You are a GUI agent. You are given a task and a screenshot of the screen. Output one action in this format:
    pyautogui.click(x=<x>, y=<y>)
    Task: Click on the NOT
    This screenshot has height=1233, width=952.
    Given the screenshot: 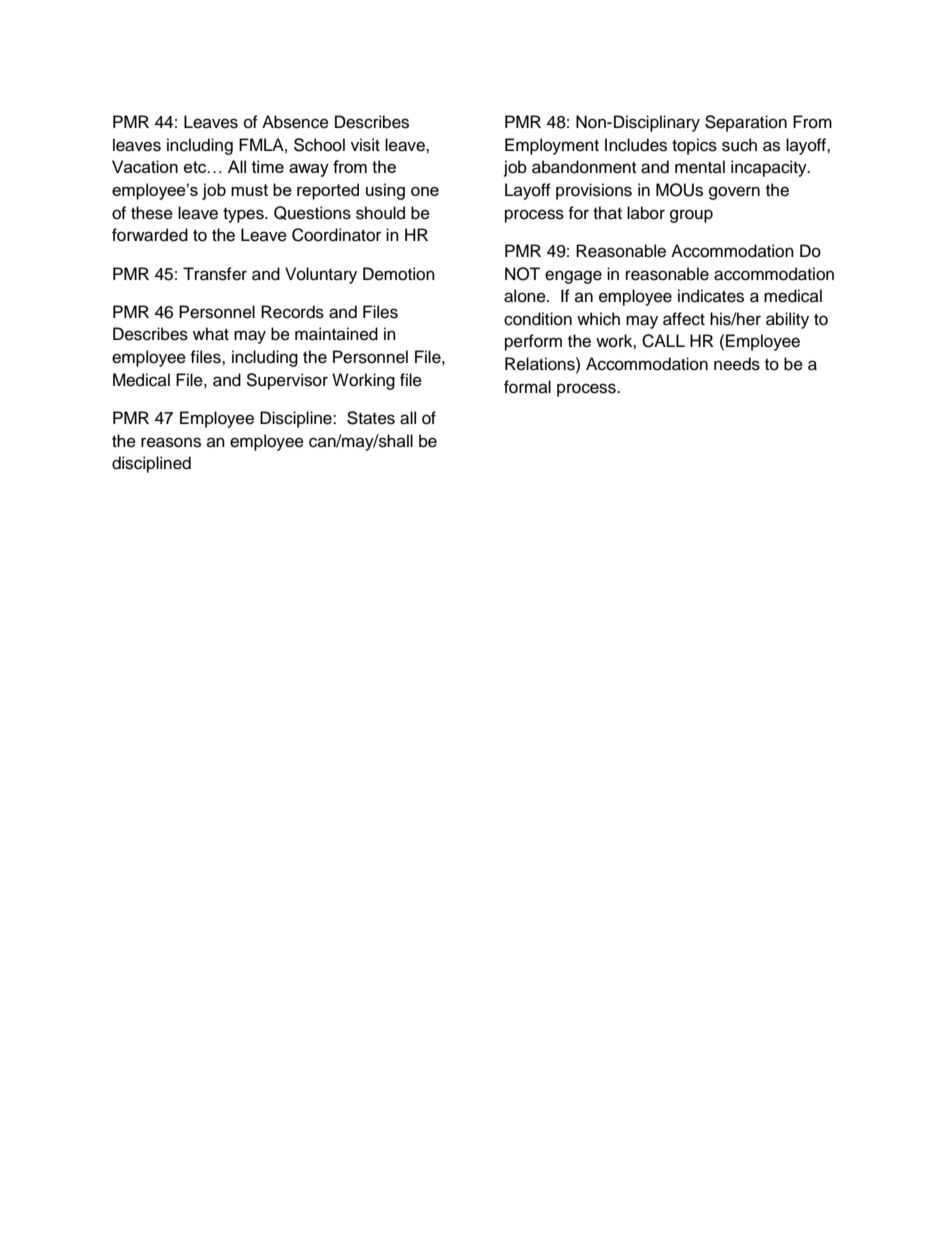 What is the action you would take?
    pyautogui.click(x=522, y=274)
